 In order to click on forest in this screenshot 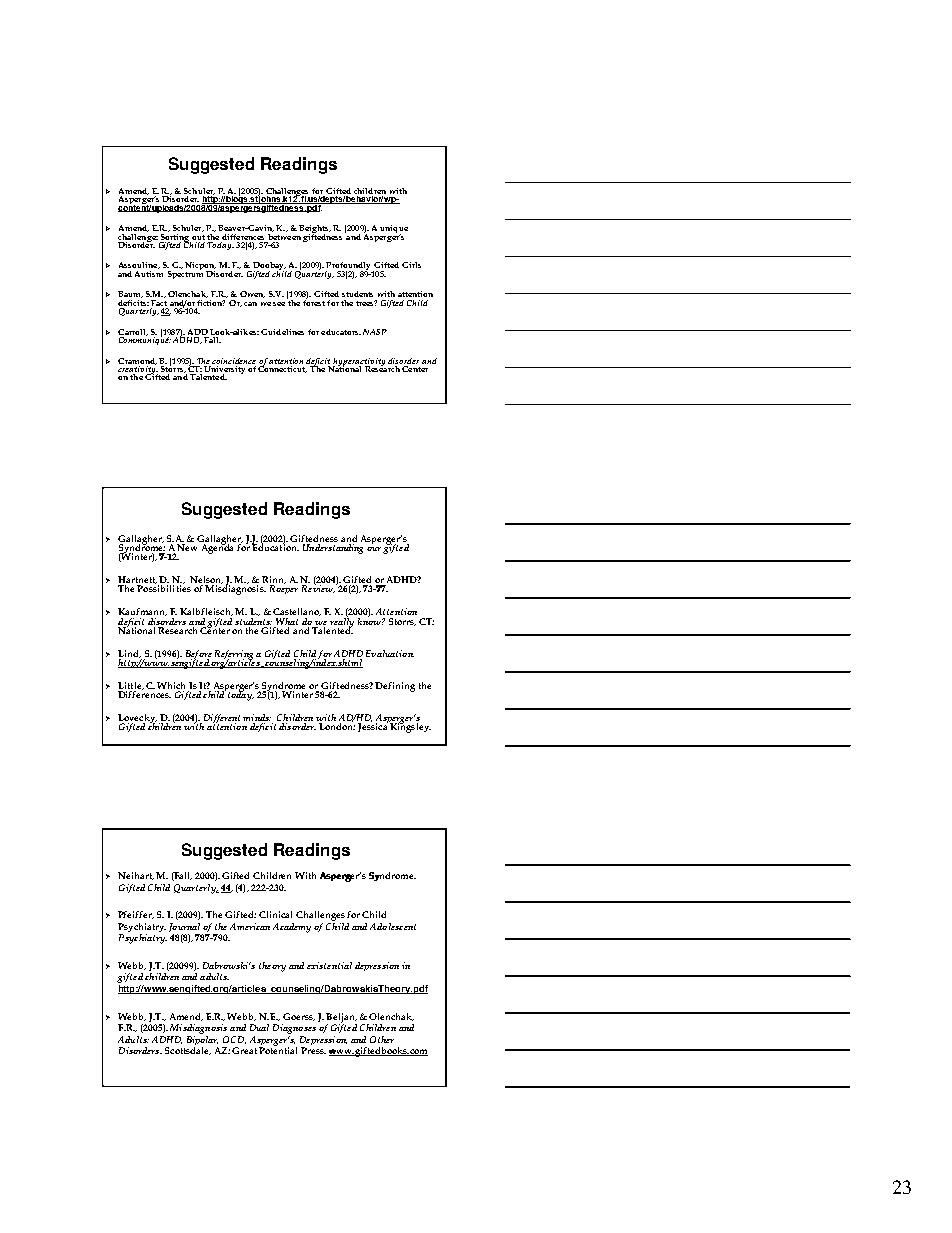, I will do `click(314, 301)`.
